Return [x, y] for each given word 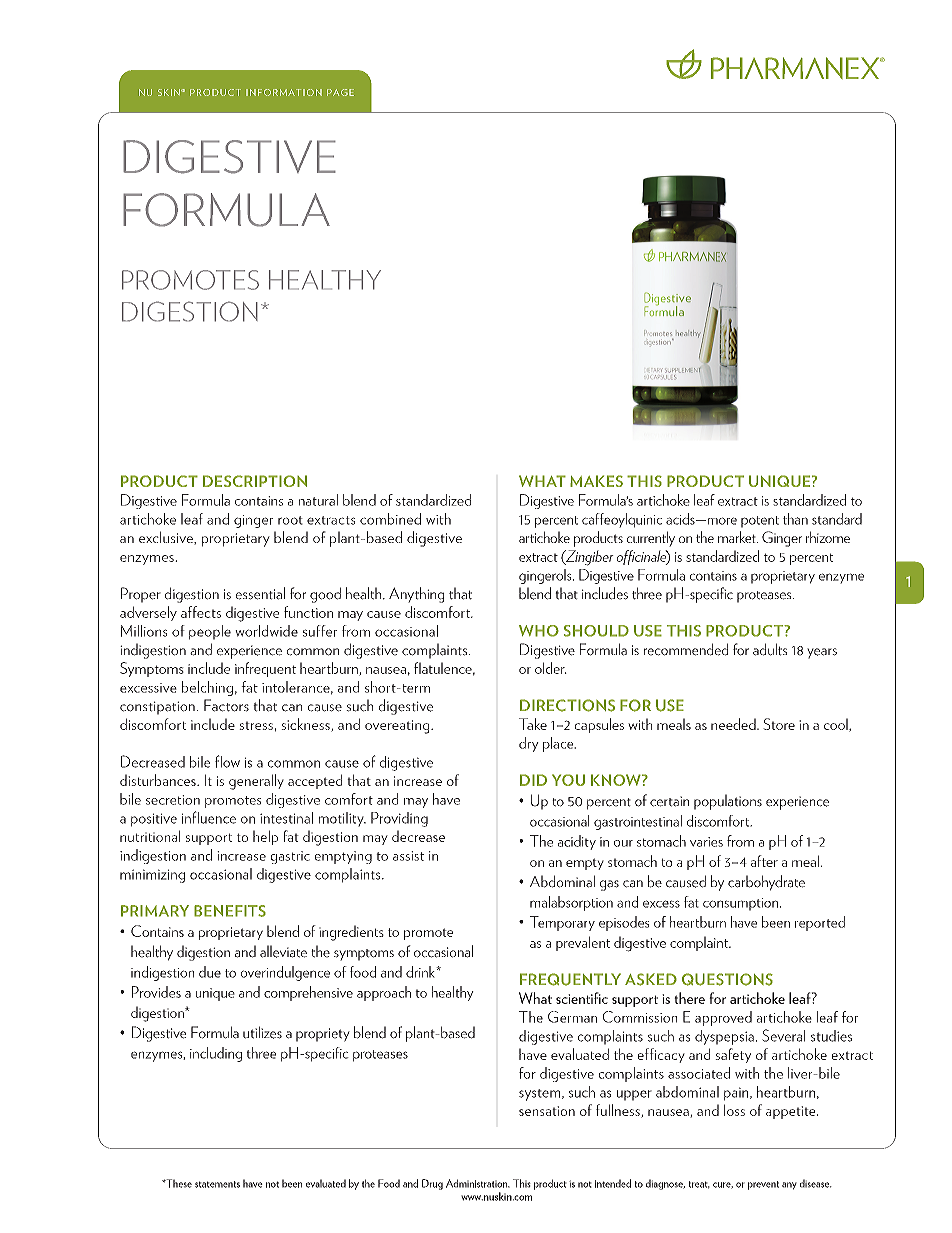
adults [770, 649]
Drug [432, 1184]
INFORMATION [284, 92]
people [210, 632]
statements [217, 1184]
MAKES [596, 481]
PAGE [340, 92]
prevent [763, 1185]
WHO [539, 631]
